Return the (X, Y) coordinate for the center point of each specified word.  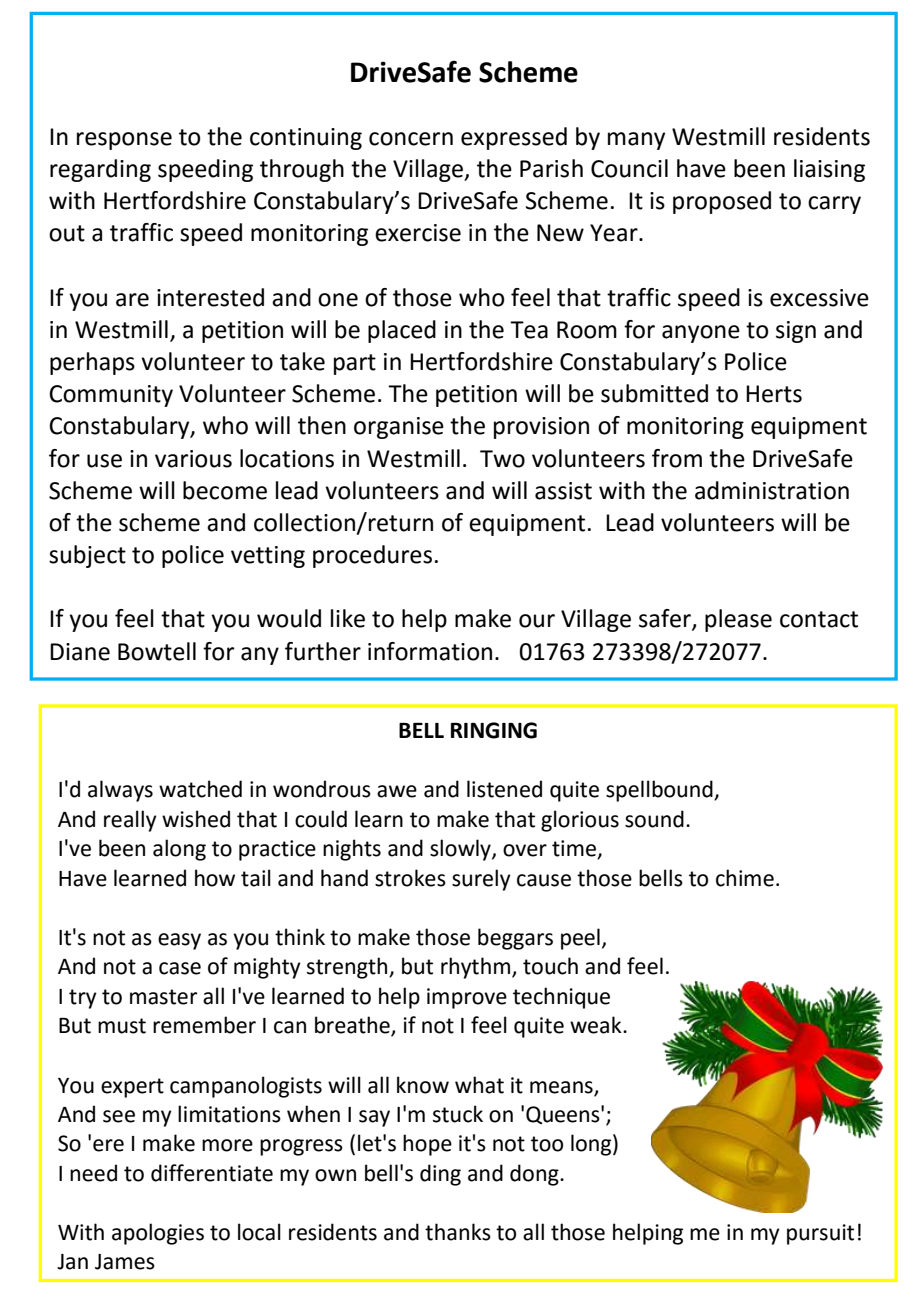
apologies (158, 1234)
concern (411, 139)
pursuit (820, 1234)
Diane (80, 652)
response (124, 141)
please (738, 620)
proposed (722, 202)
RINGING (494, 730)
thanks (458, 1232)
